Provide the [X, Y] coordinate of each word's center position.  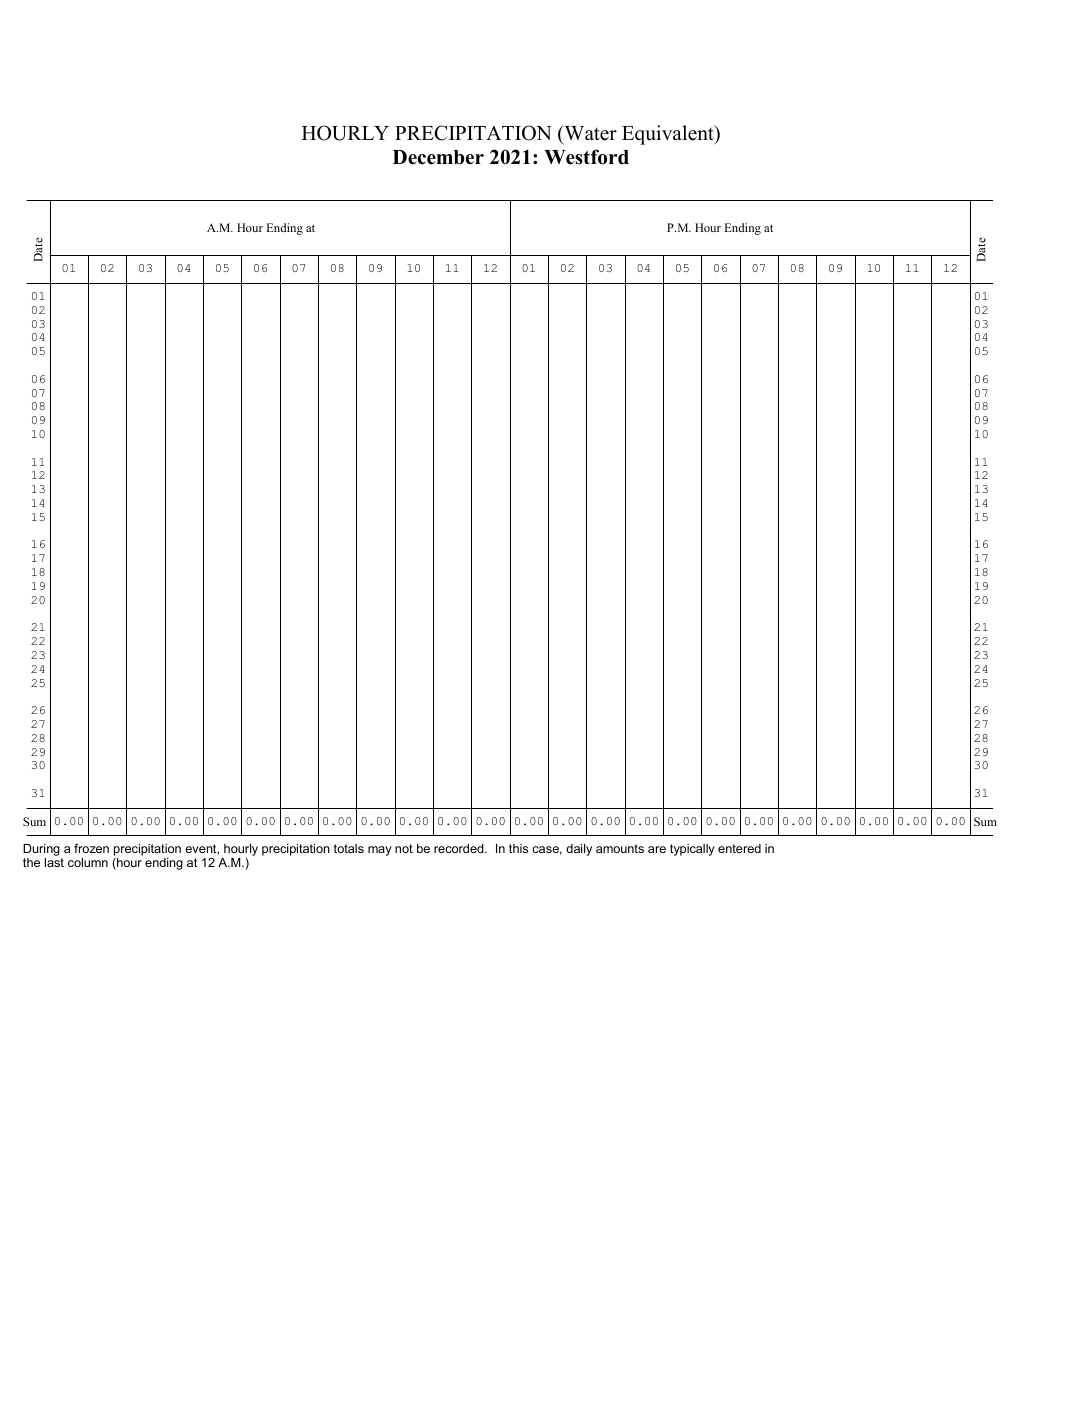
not [404, 848]
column [88, 862]
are [657, 849]
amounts [620, 848]
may [380, 851]
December [438, 157]
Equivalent [669, 135]
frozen [91, 848]
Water [589, 133]
